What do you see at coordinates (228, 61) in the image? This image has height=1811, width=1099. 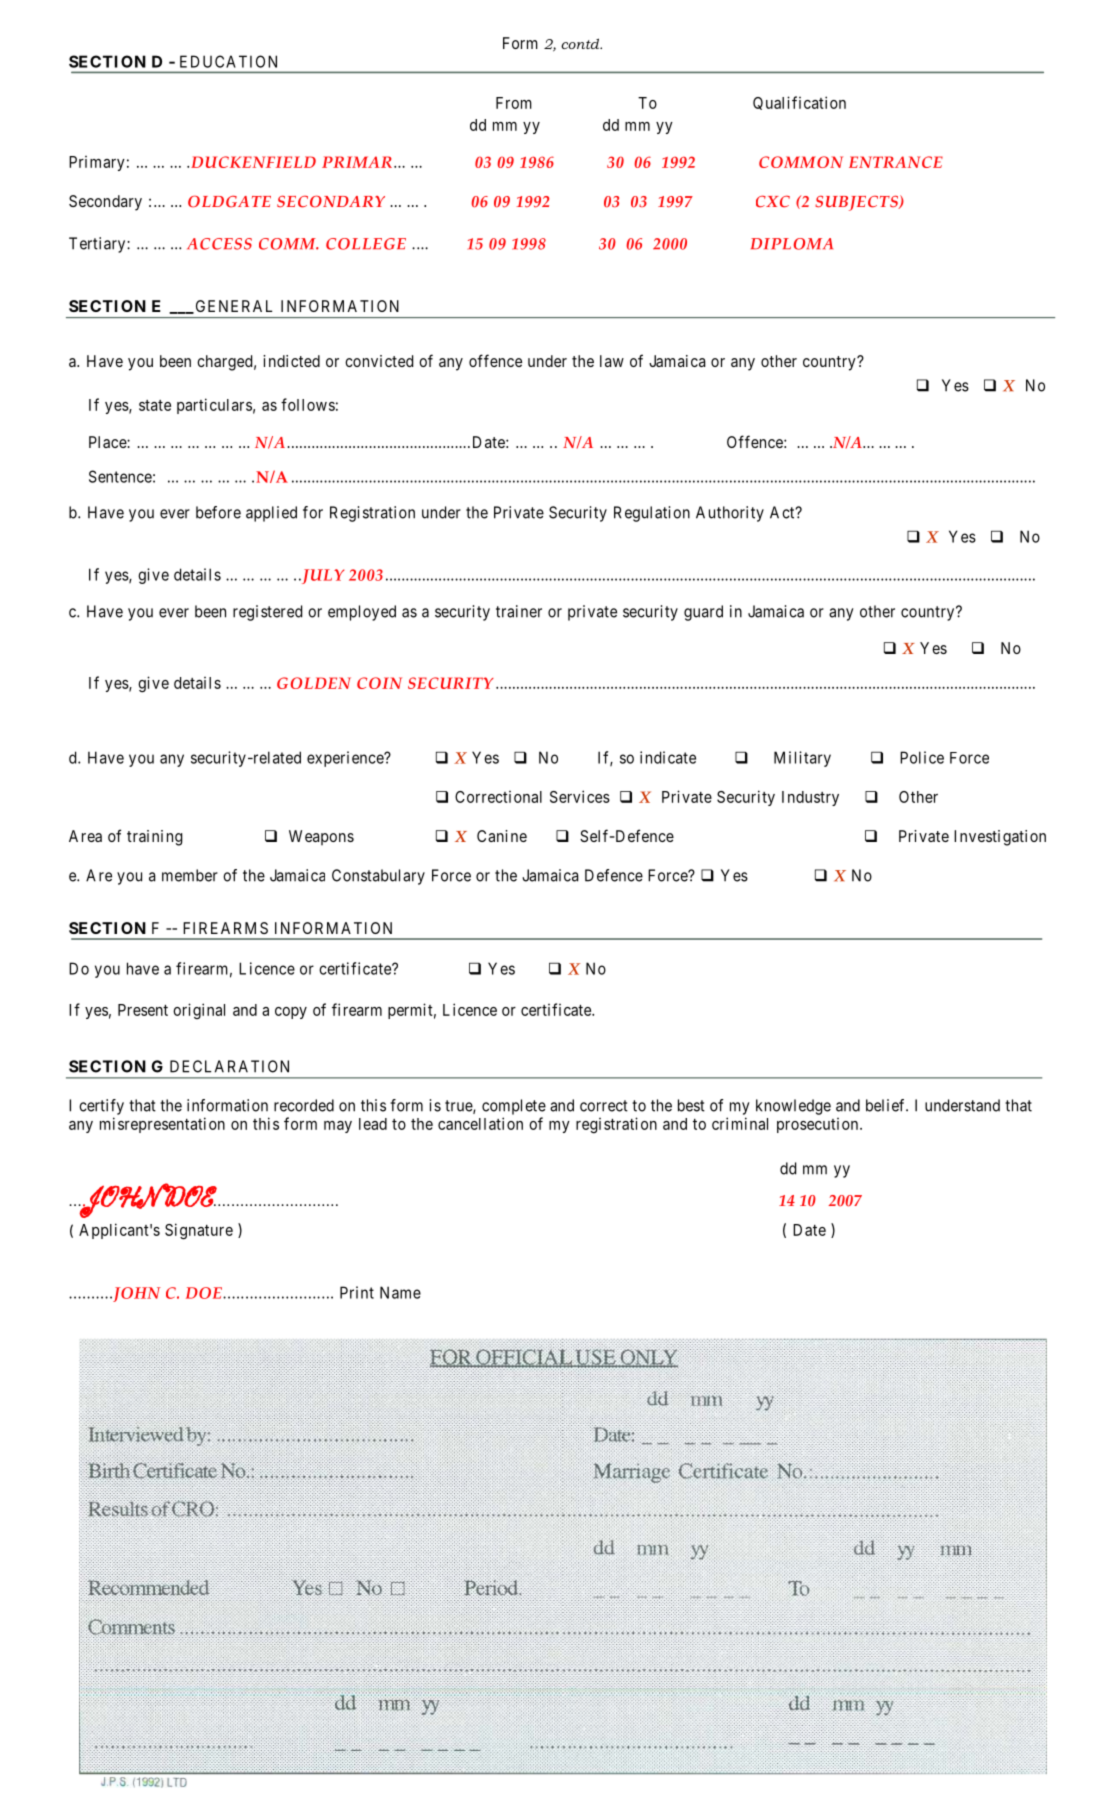 I see `EDUCATION` at bounding box center [228, 61].
